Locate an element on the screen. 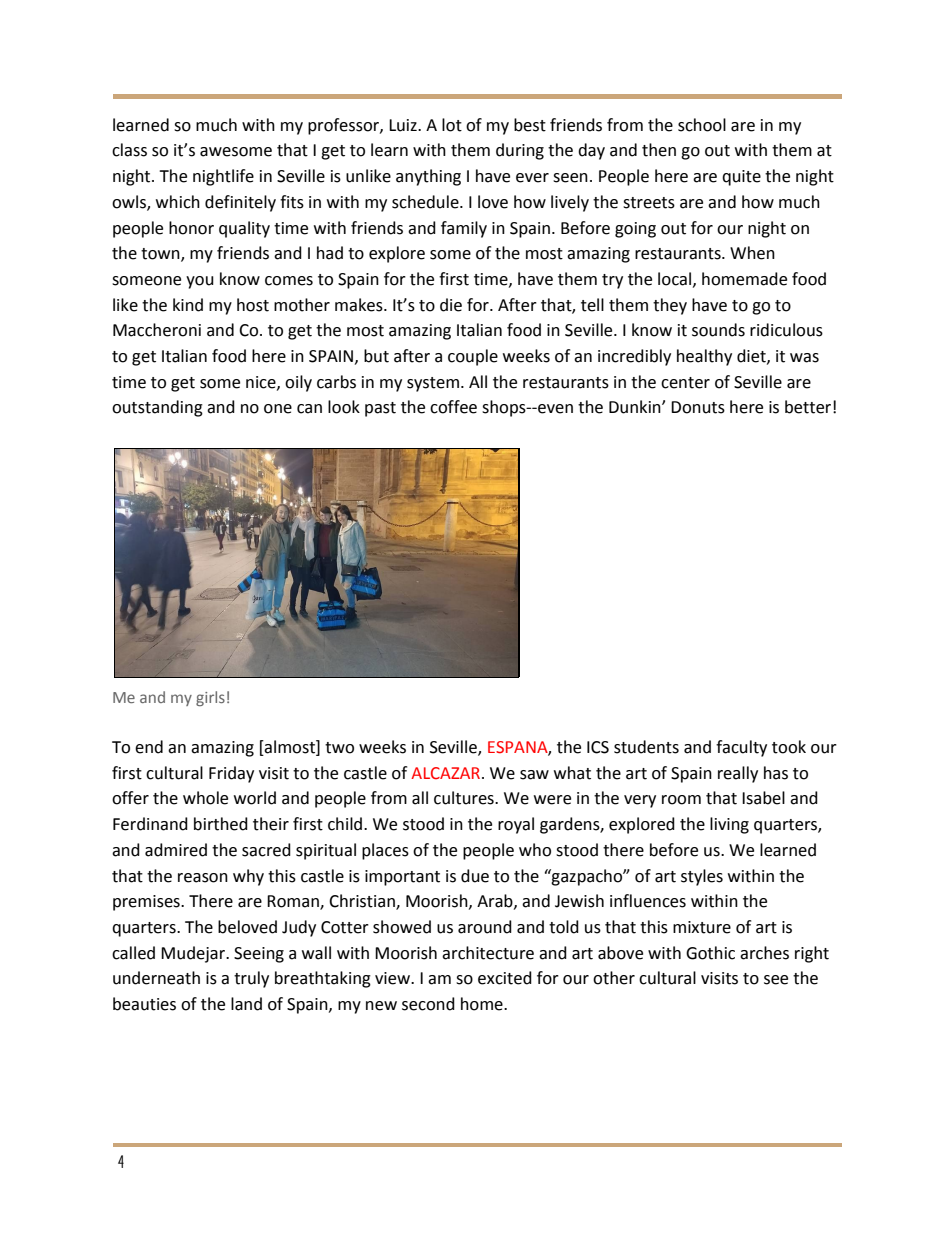  Donuts is located at coordinates (698, 407).
